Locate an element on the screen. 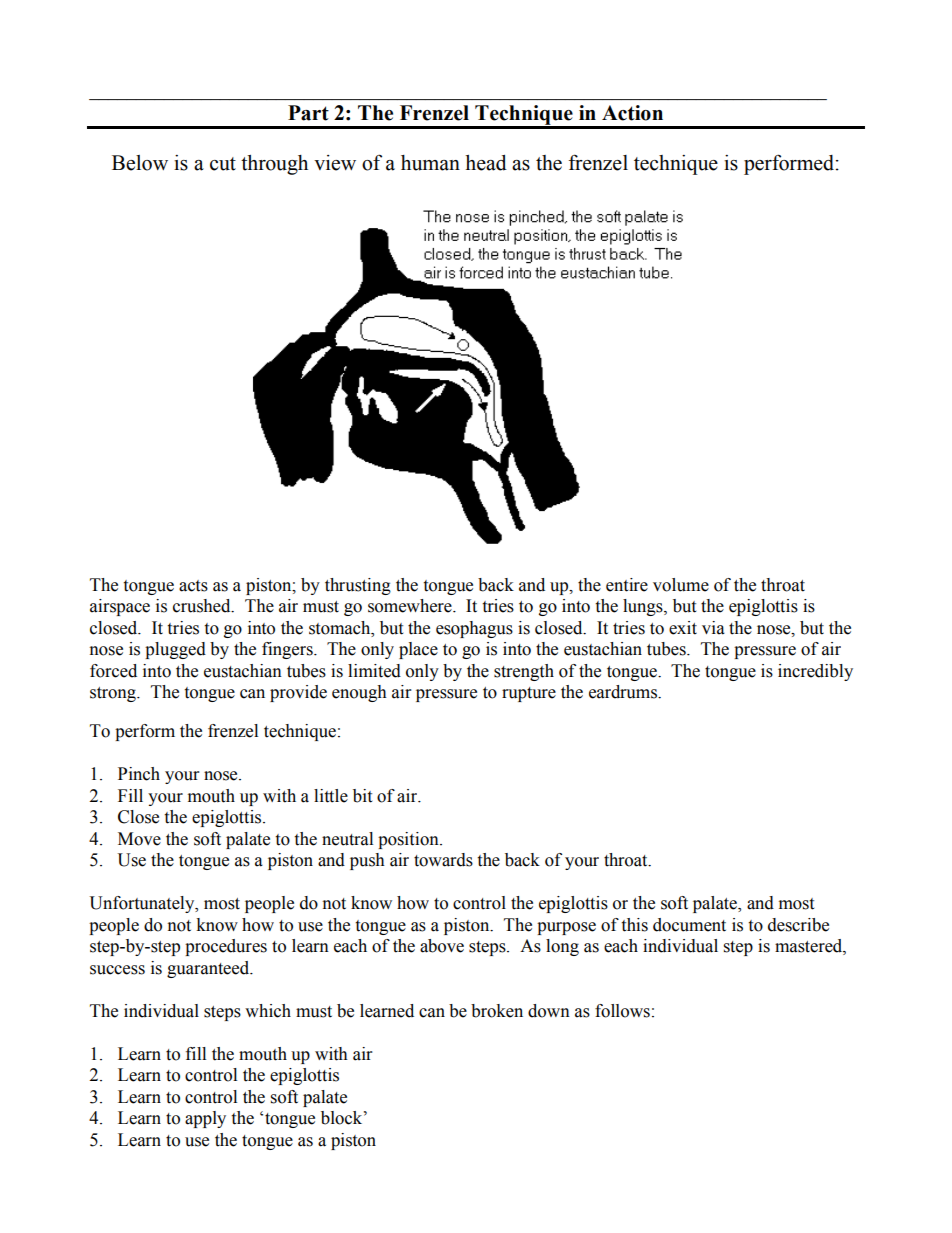  towards is located at coordinates (443, 860).
